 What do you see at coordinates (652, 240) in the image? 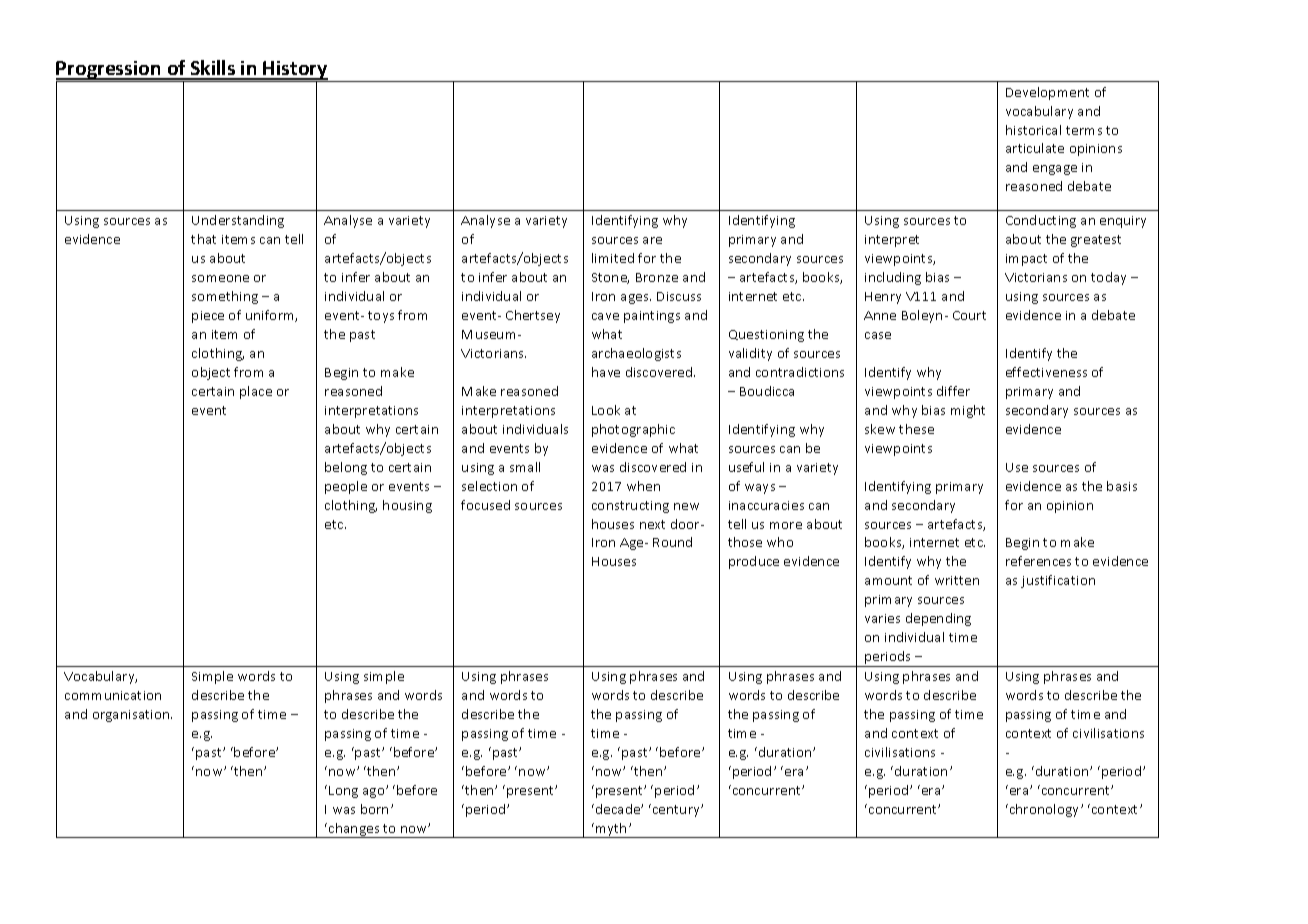
I see `are` at bounding box center [652, 240].
